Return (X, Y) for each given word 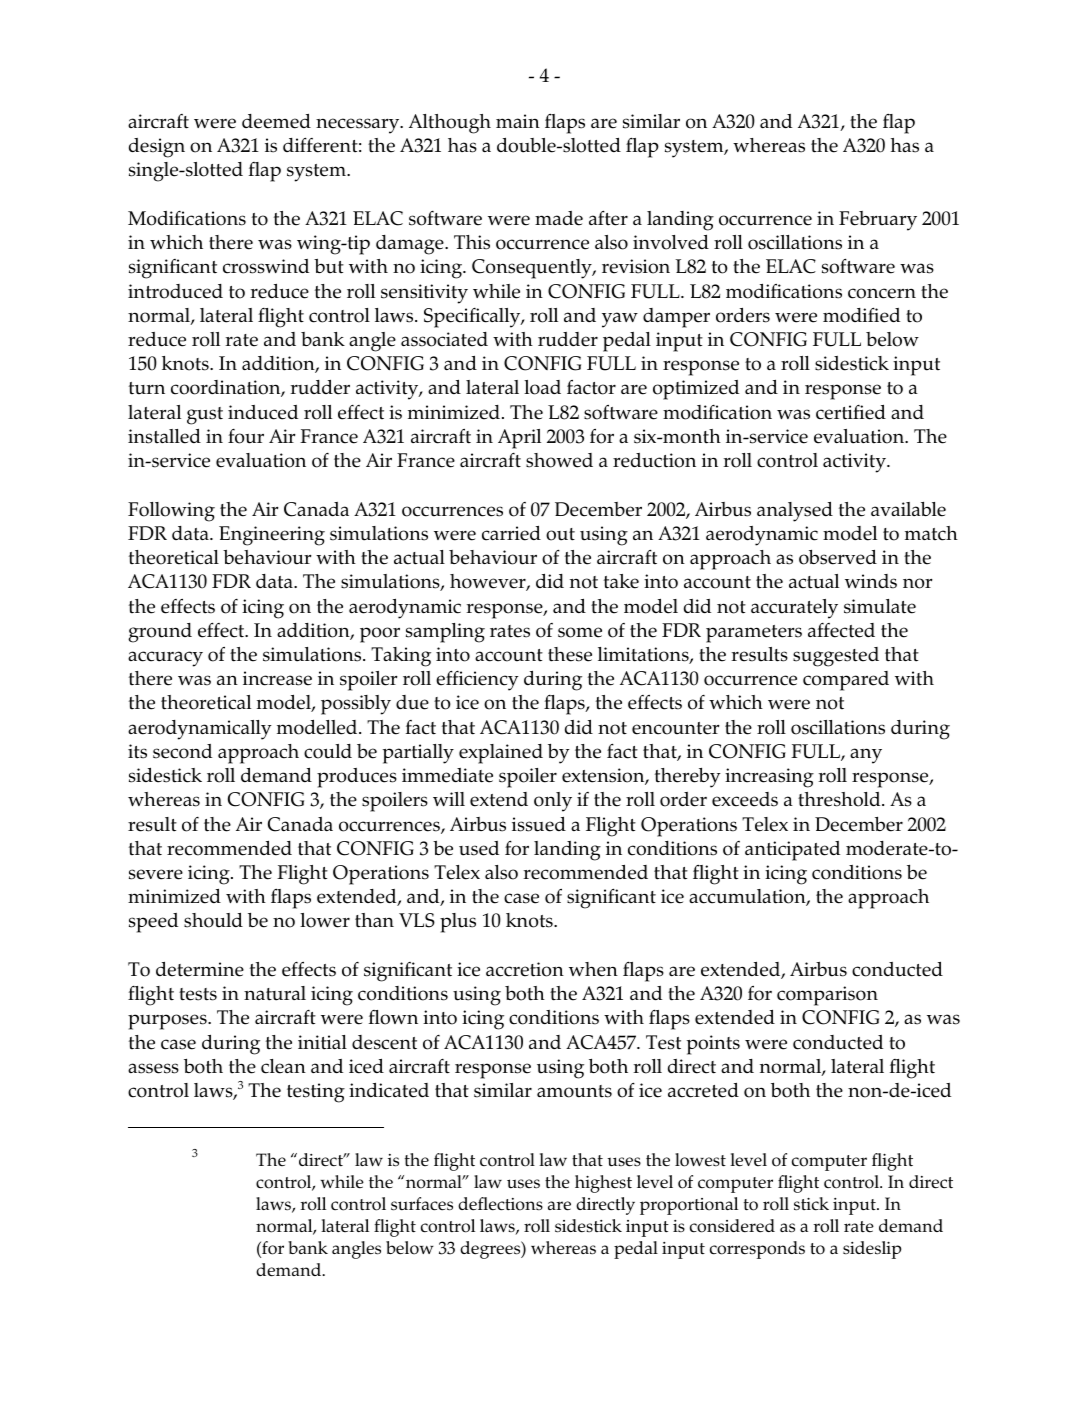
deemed (276, 121)
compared (846, 681)
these (570, 654)
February (878, 221)
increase (277, 678)
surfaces (422, 1204)
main (518, 121)
